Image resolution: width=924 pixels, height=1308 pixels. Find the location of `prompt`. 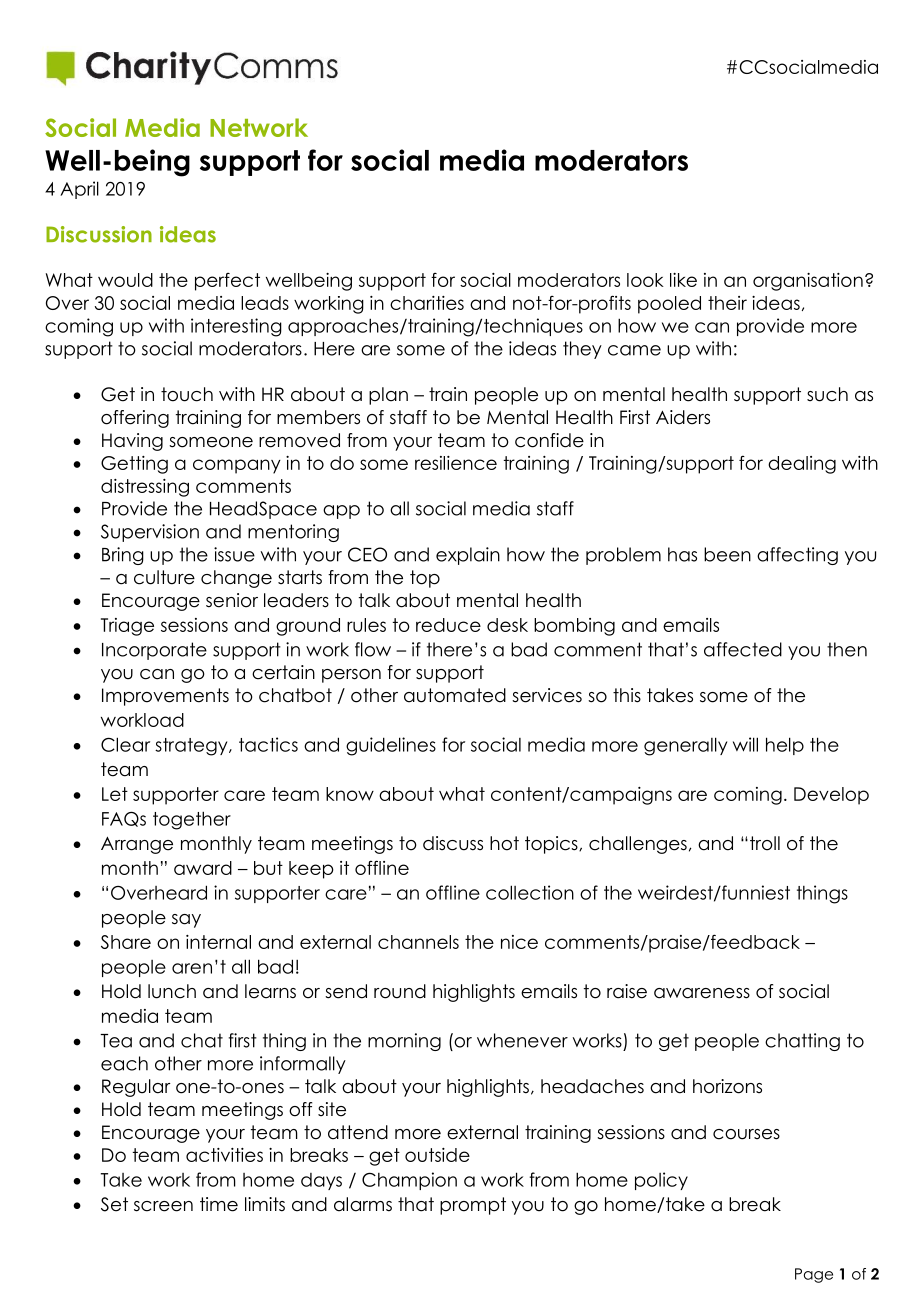

prompt is located at coordinates (473, 1206).
